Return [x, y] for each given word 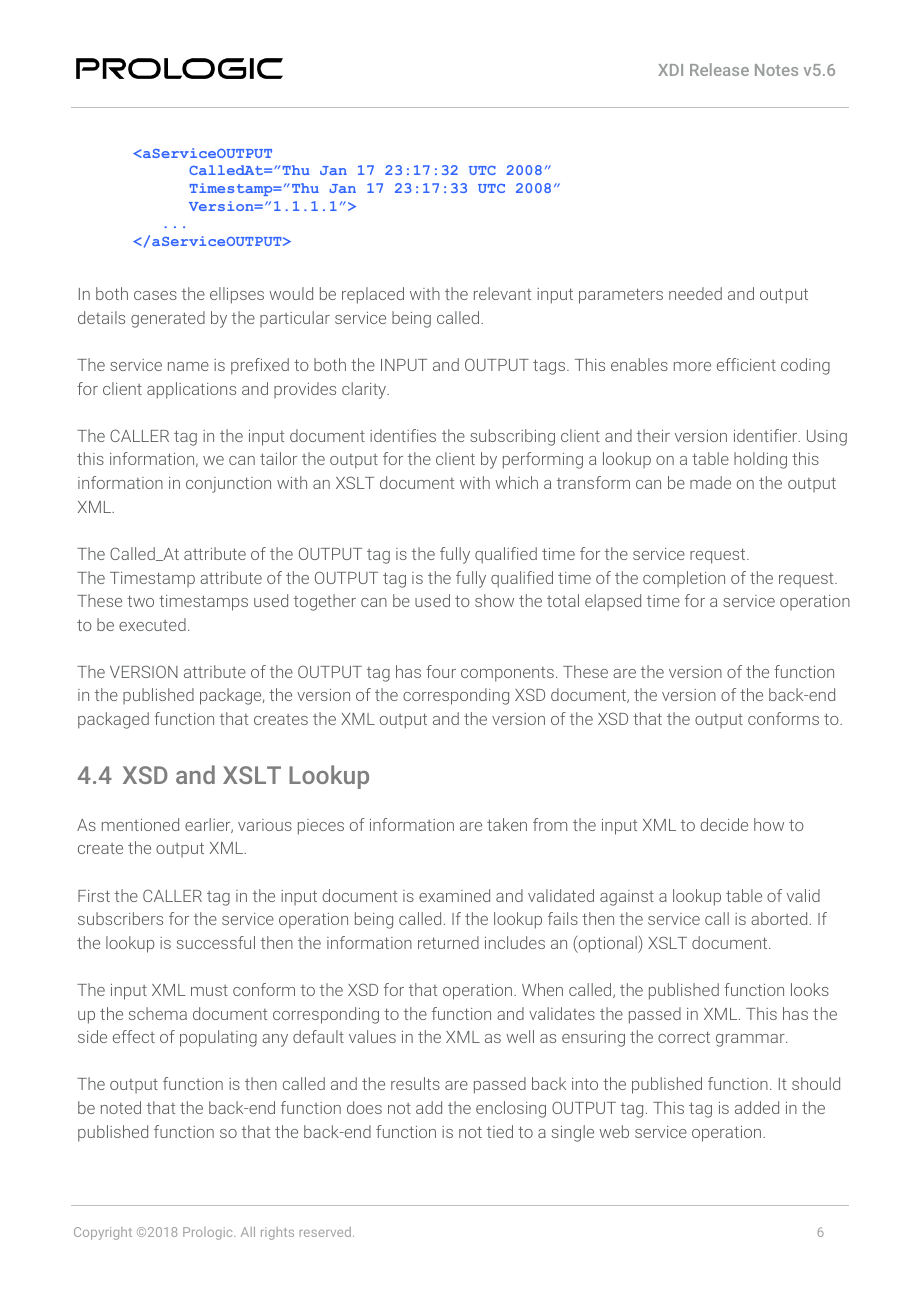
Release [719, 69]
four [441, 671]
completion [684, 579]
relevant [502, 293]
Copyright [103, 1233]
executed [152, 624]
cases [155, 295]
